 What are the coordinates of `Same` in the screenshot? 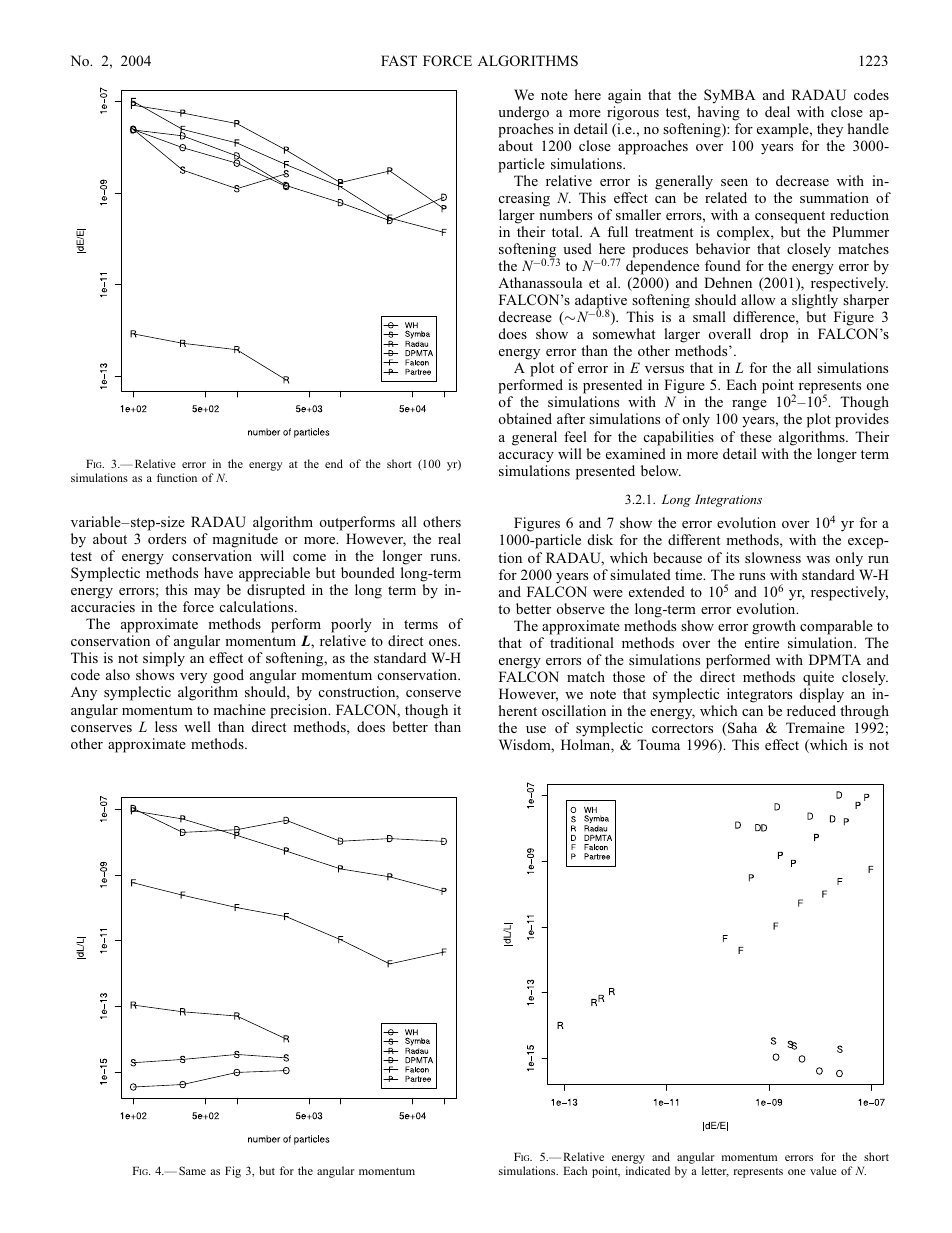 It's located at (192, 1170).
